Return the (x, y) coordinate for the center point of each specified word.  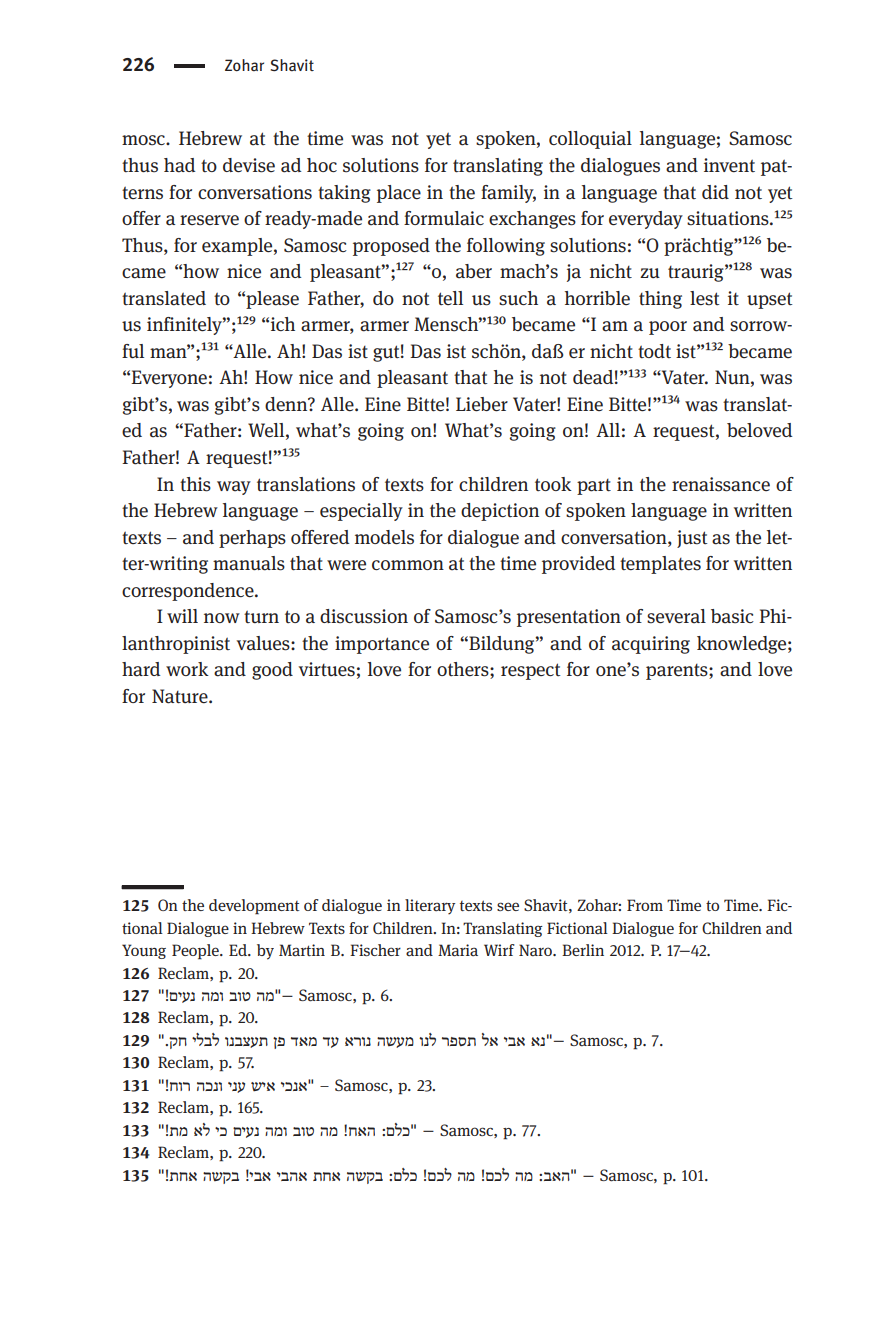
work (187, 669)
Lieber (482, 404)
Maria (458, 950)
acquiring (651, 645)
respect (530, 671)
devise (249, 165)
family (508, 194)
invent (729, 165)
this (195, 484)
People (196, 952)
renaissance (721, 484)
